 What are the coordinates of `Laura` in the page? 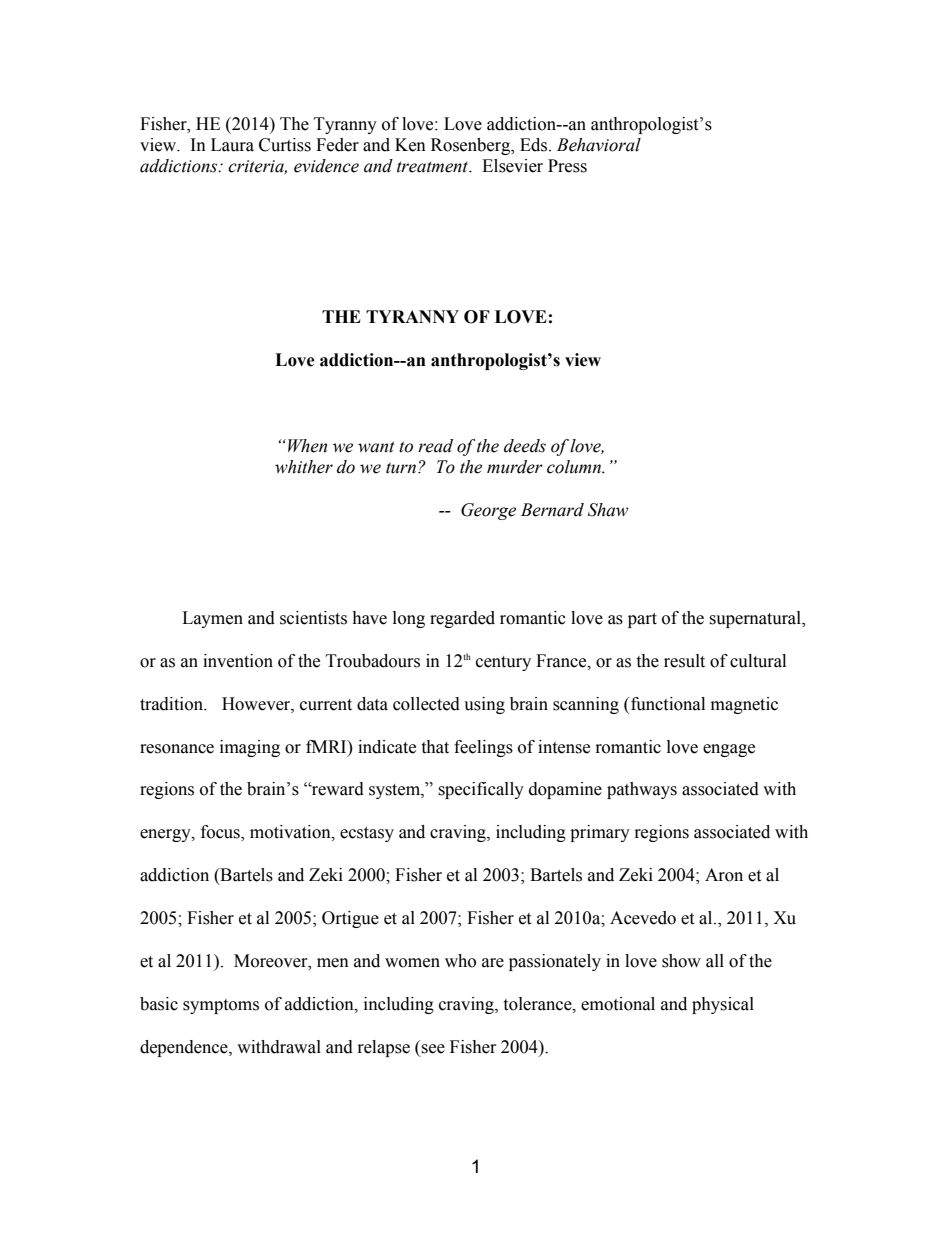 It's located at (232, 145).
